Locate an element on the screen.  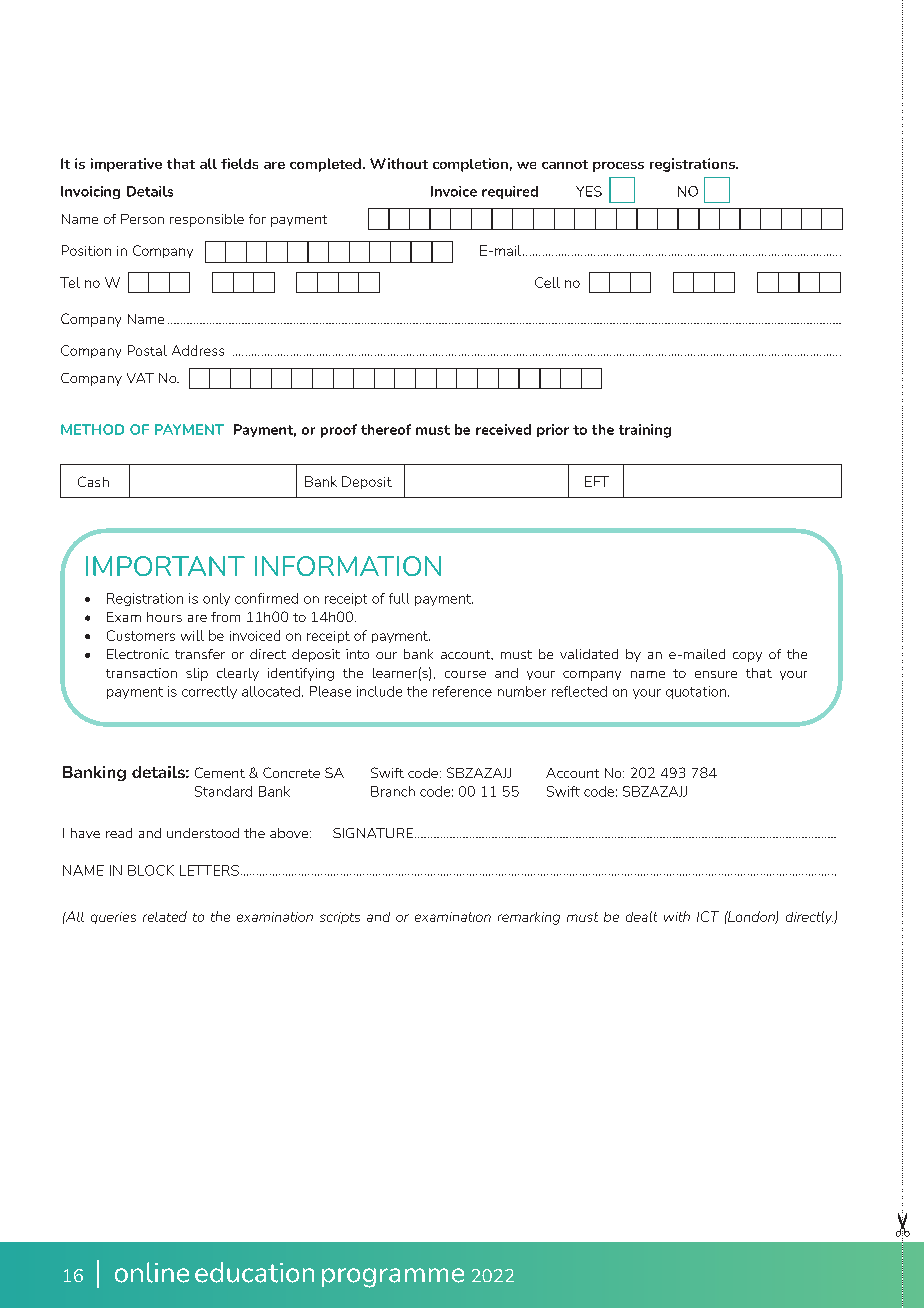
ensure is located at coordinates (716, 674).
